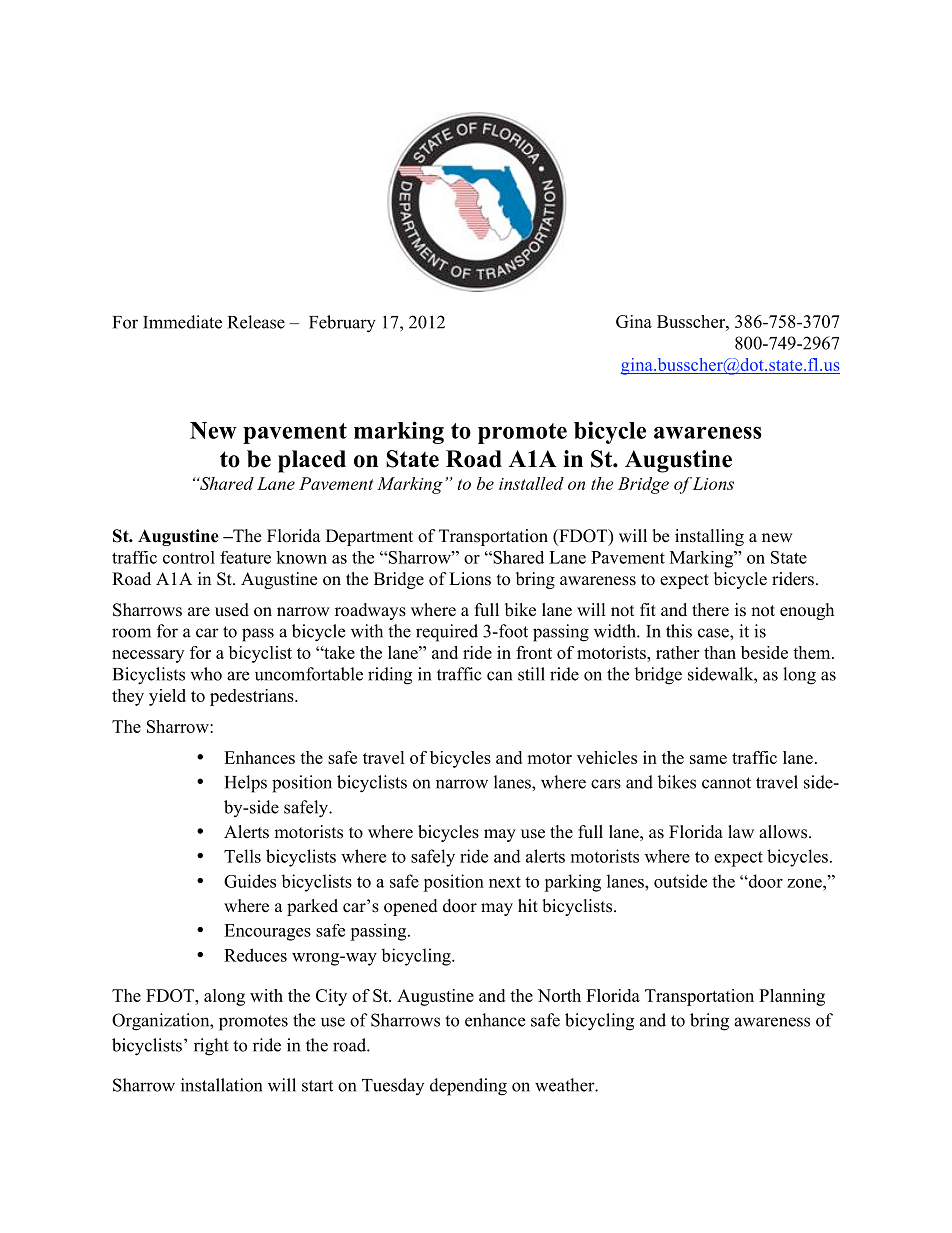  I want to click on Guides, so click(250, 881).
